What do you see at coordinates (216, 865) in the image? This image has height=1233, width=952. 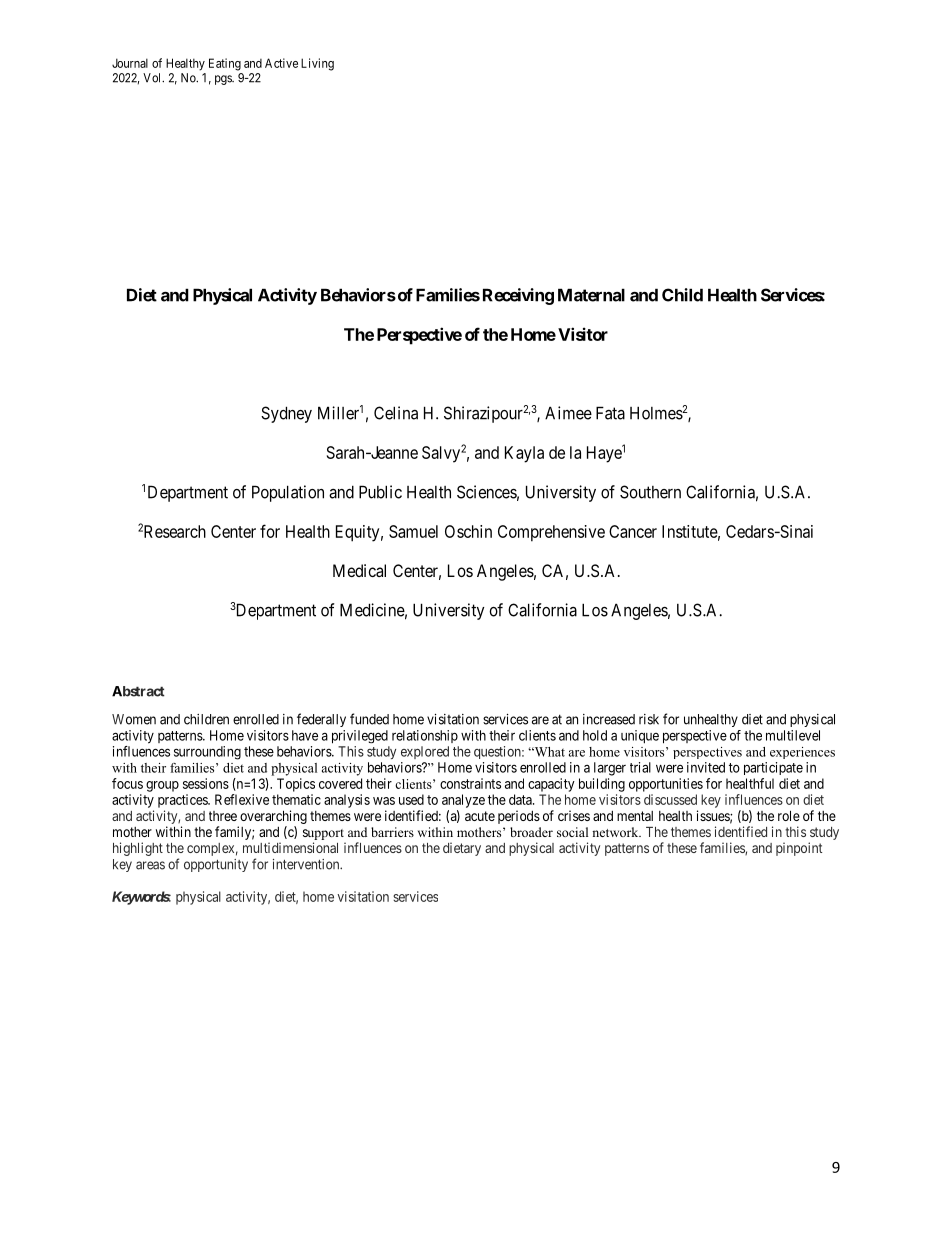 I see `opportunity` at bounding box center [216, 865].
